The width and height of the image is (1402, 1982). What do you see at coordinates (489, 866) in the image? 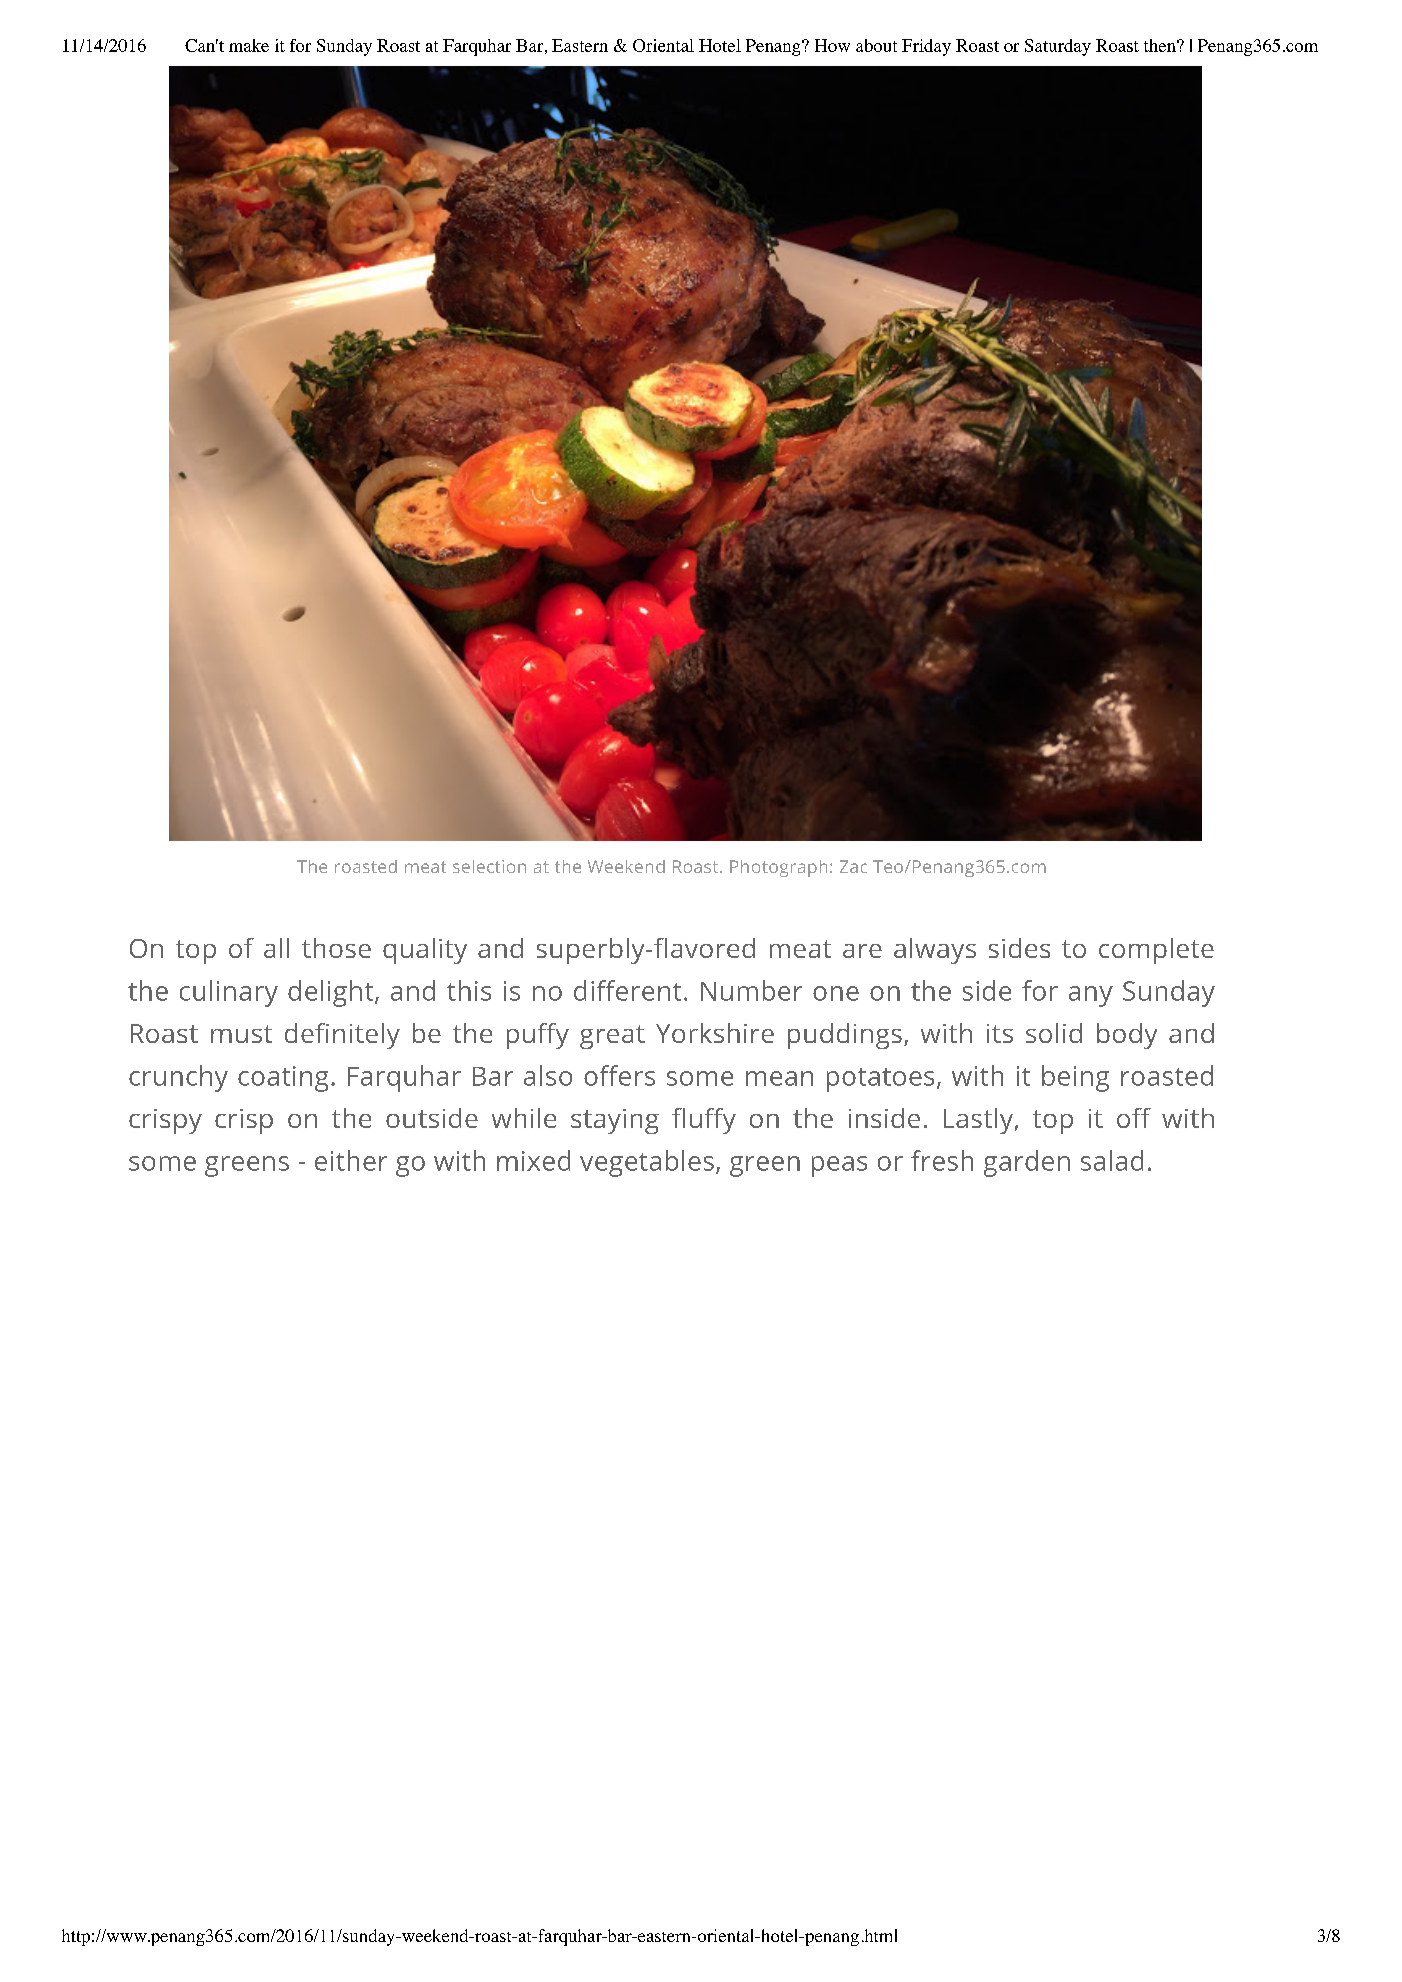
I see `selection` at bounding box center [489, 866].
